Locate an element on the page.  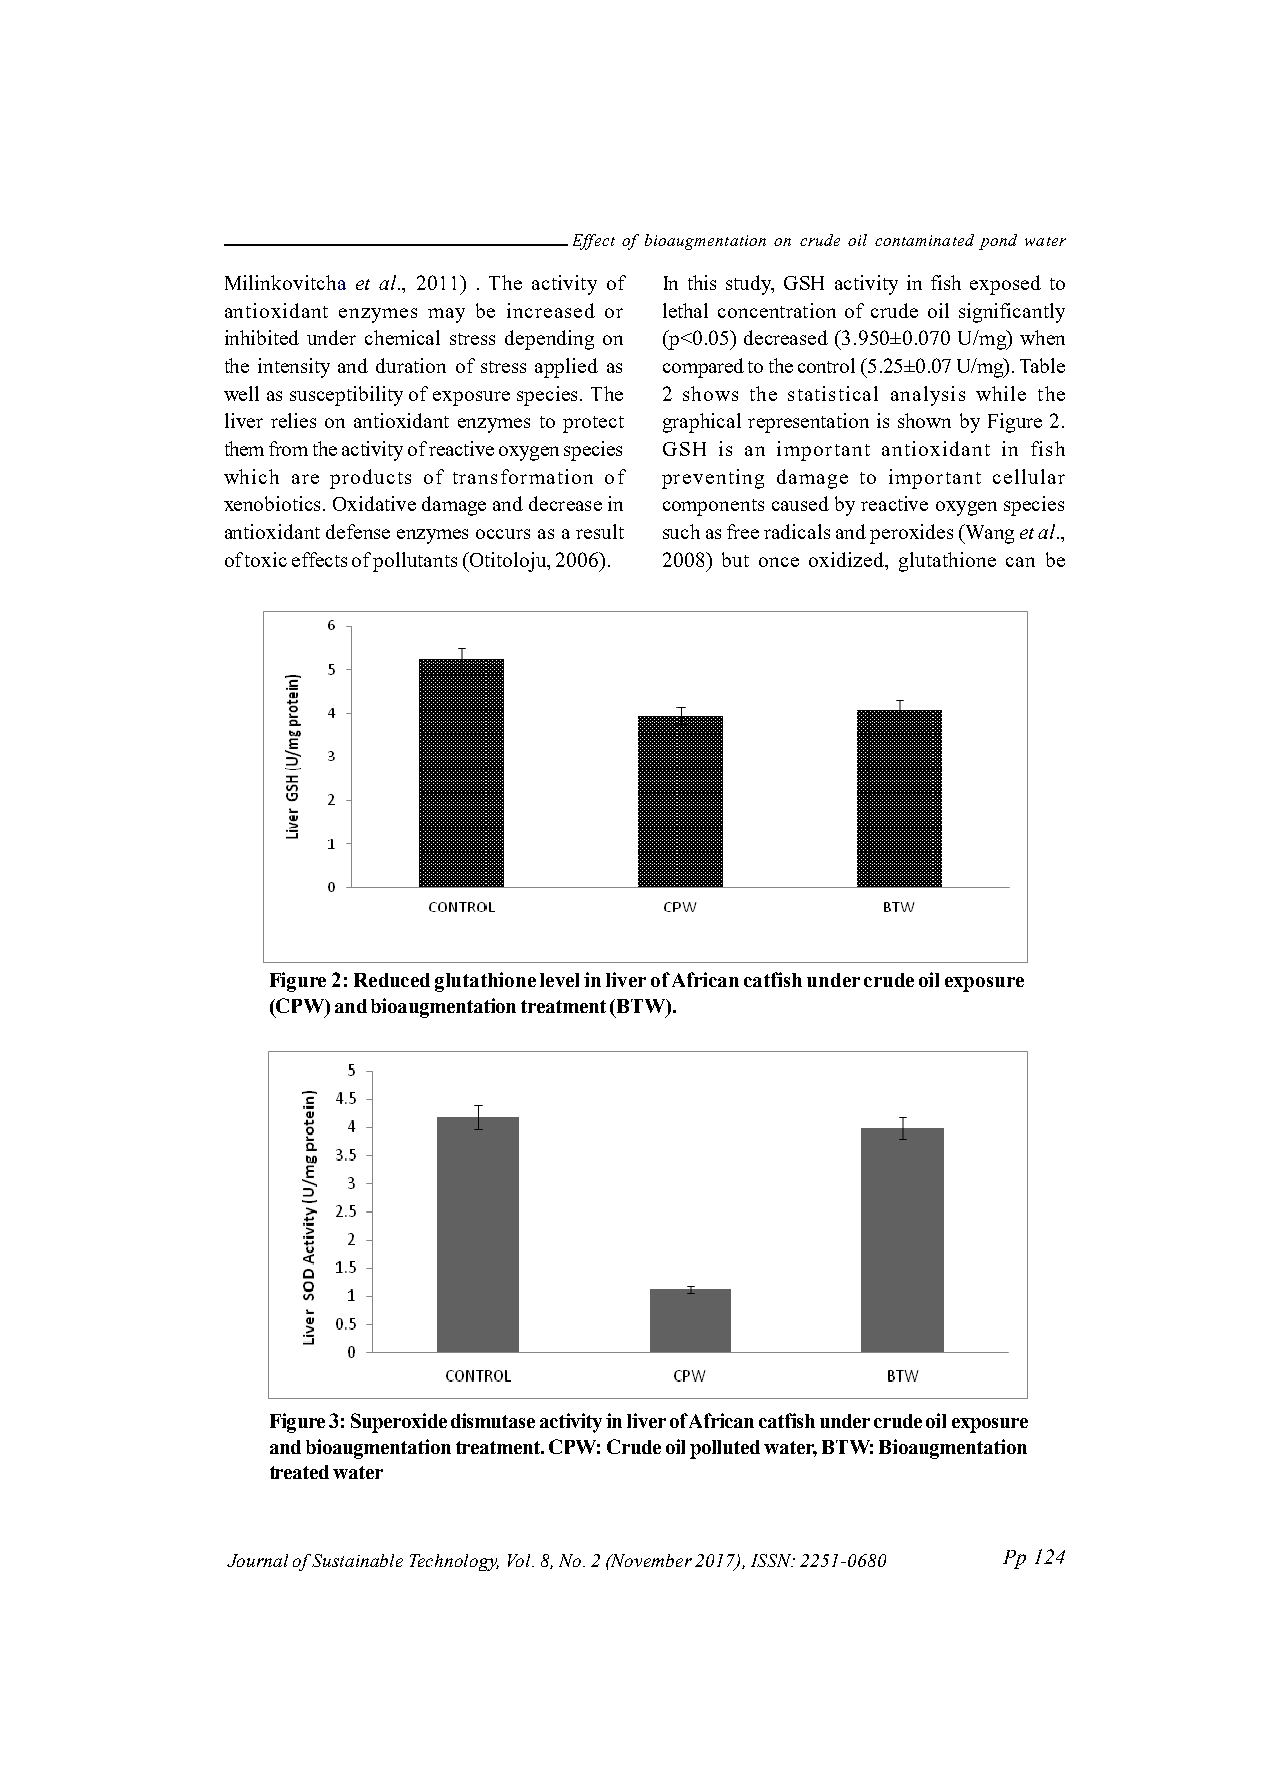
November is located at coordinates (650, 1560).
